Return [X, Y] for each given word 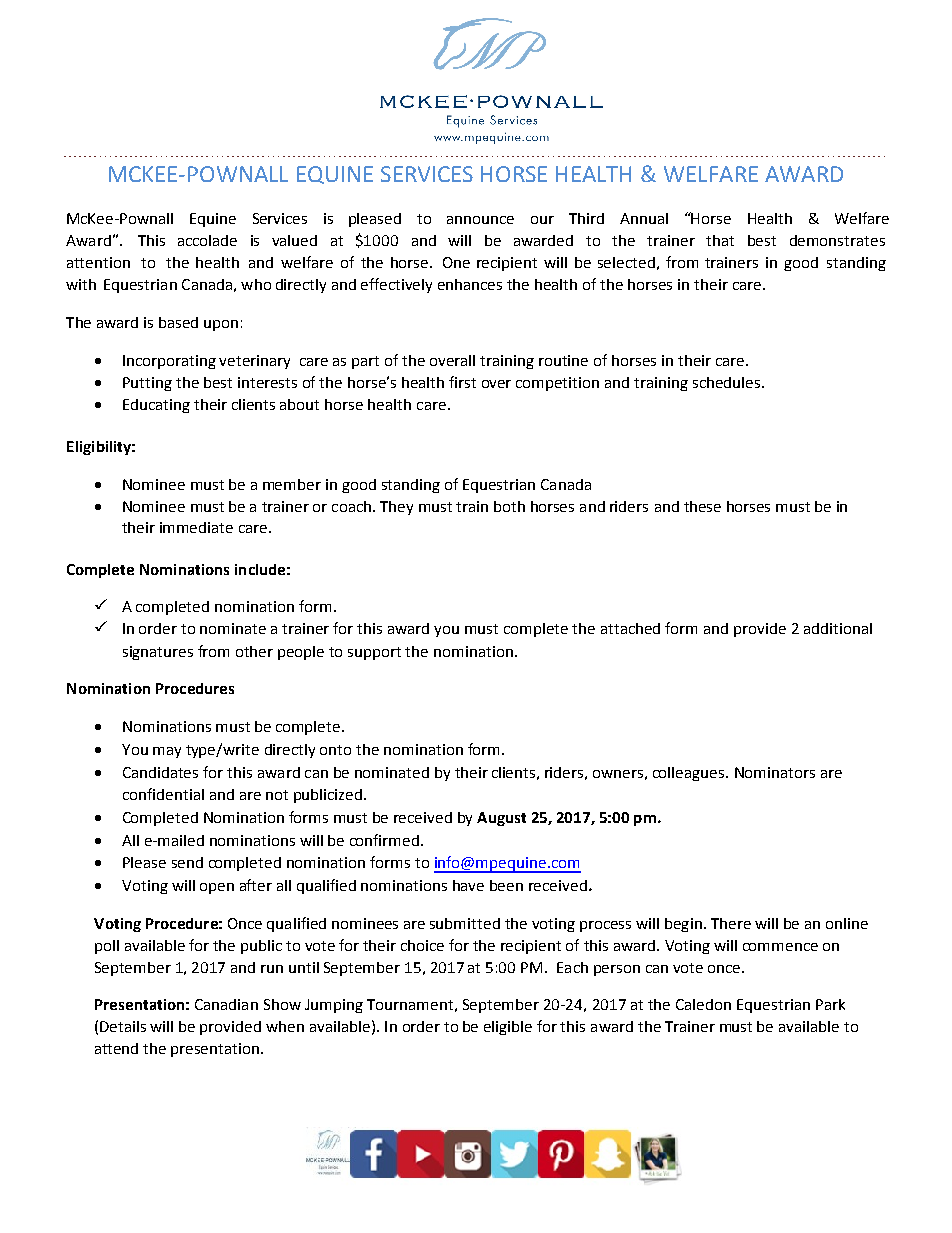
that [720, 240]
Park [830, 1004]
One [456, 262]
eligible [508, 1028]
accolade [207, 240]
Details [123, 1026]
